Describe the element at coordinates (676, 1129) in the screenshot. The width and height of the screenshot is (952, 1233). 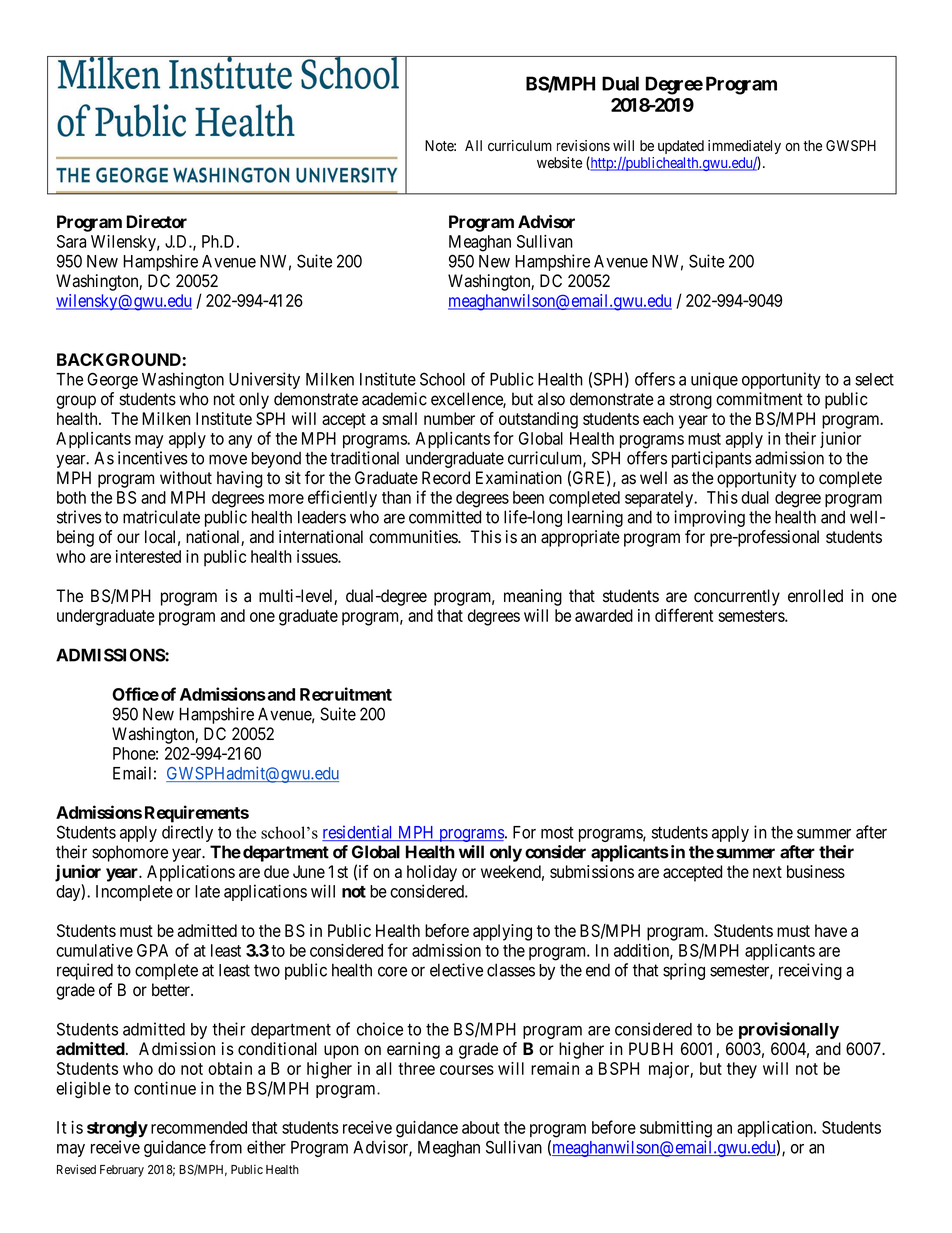
I see `submitting` at that location.
